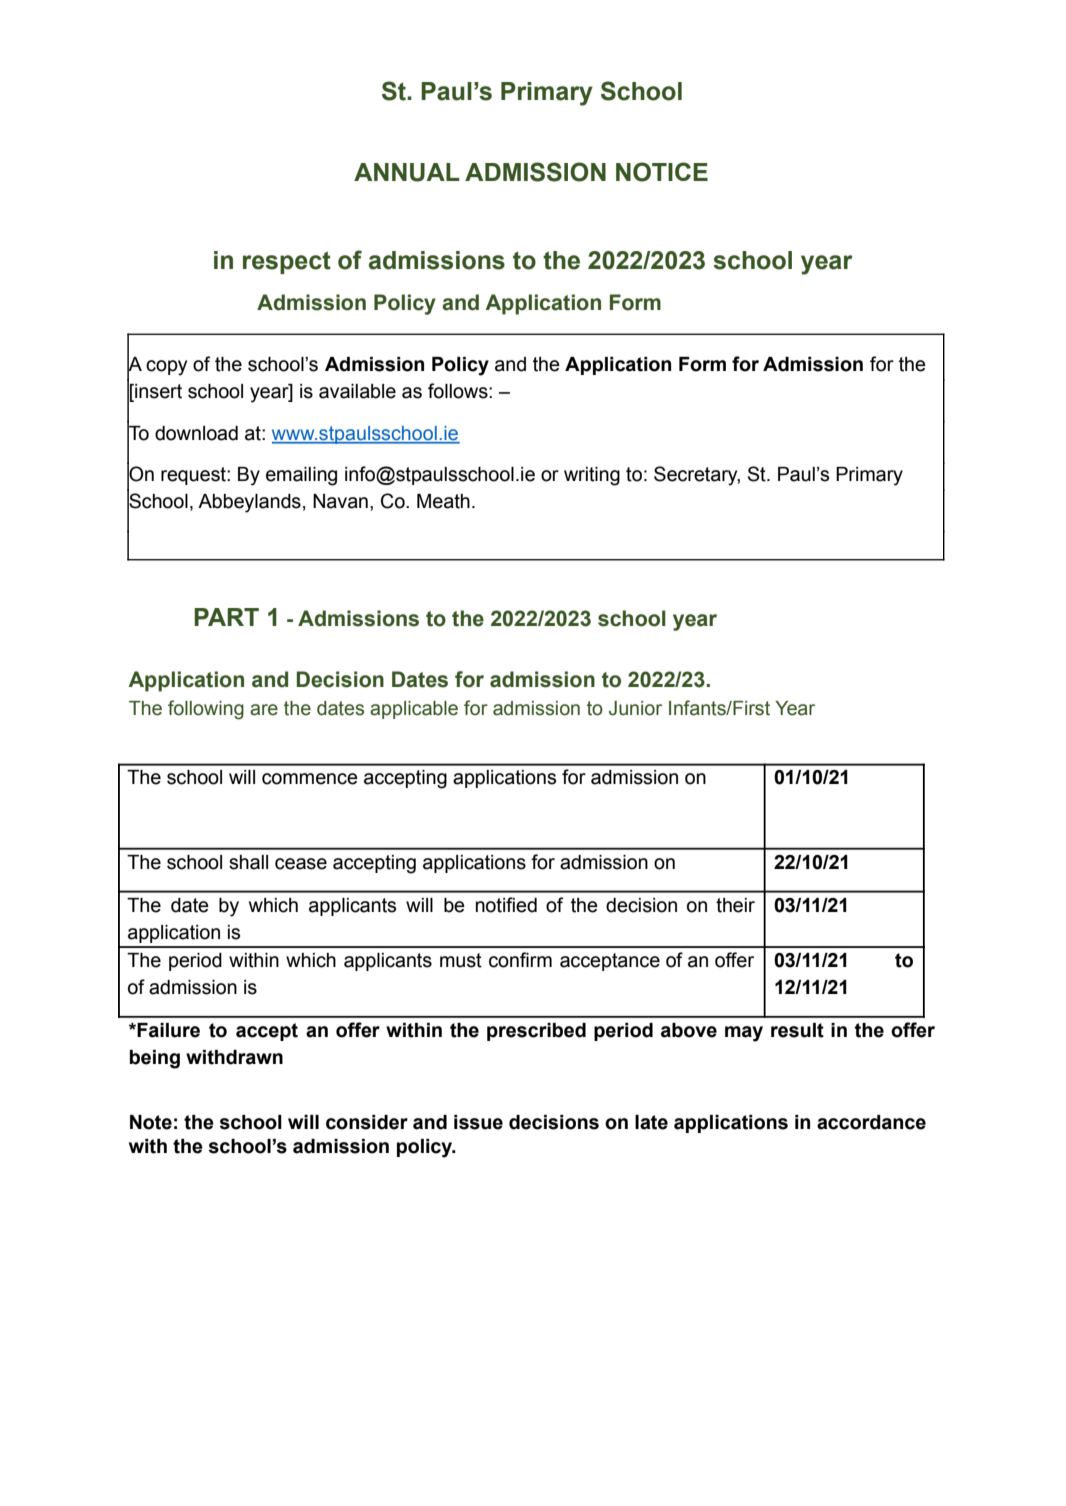  Describe the element at coordinates (151, 1122) in the page. I see `Note` at that location.
